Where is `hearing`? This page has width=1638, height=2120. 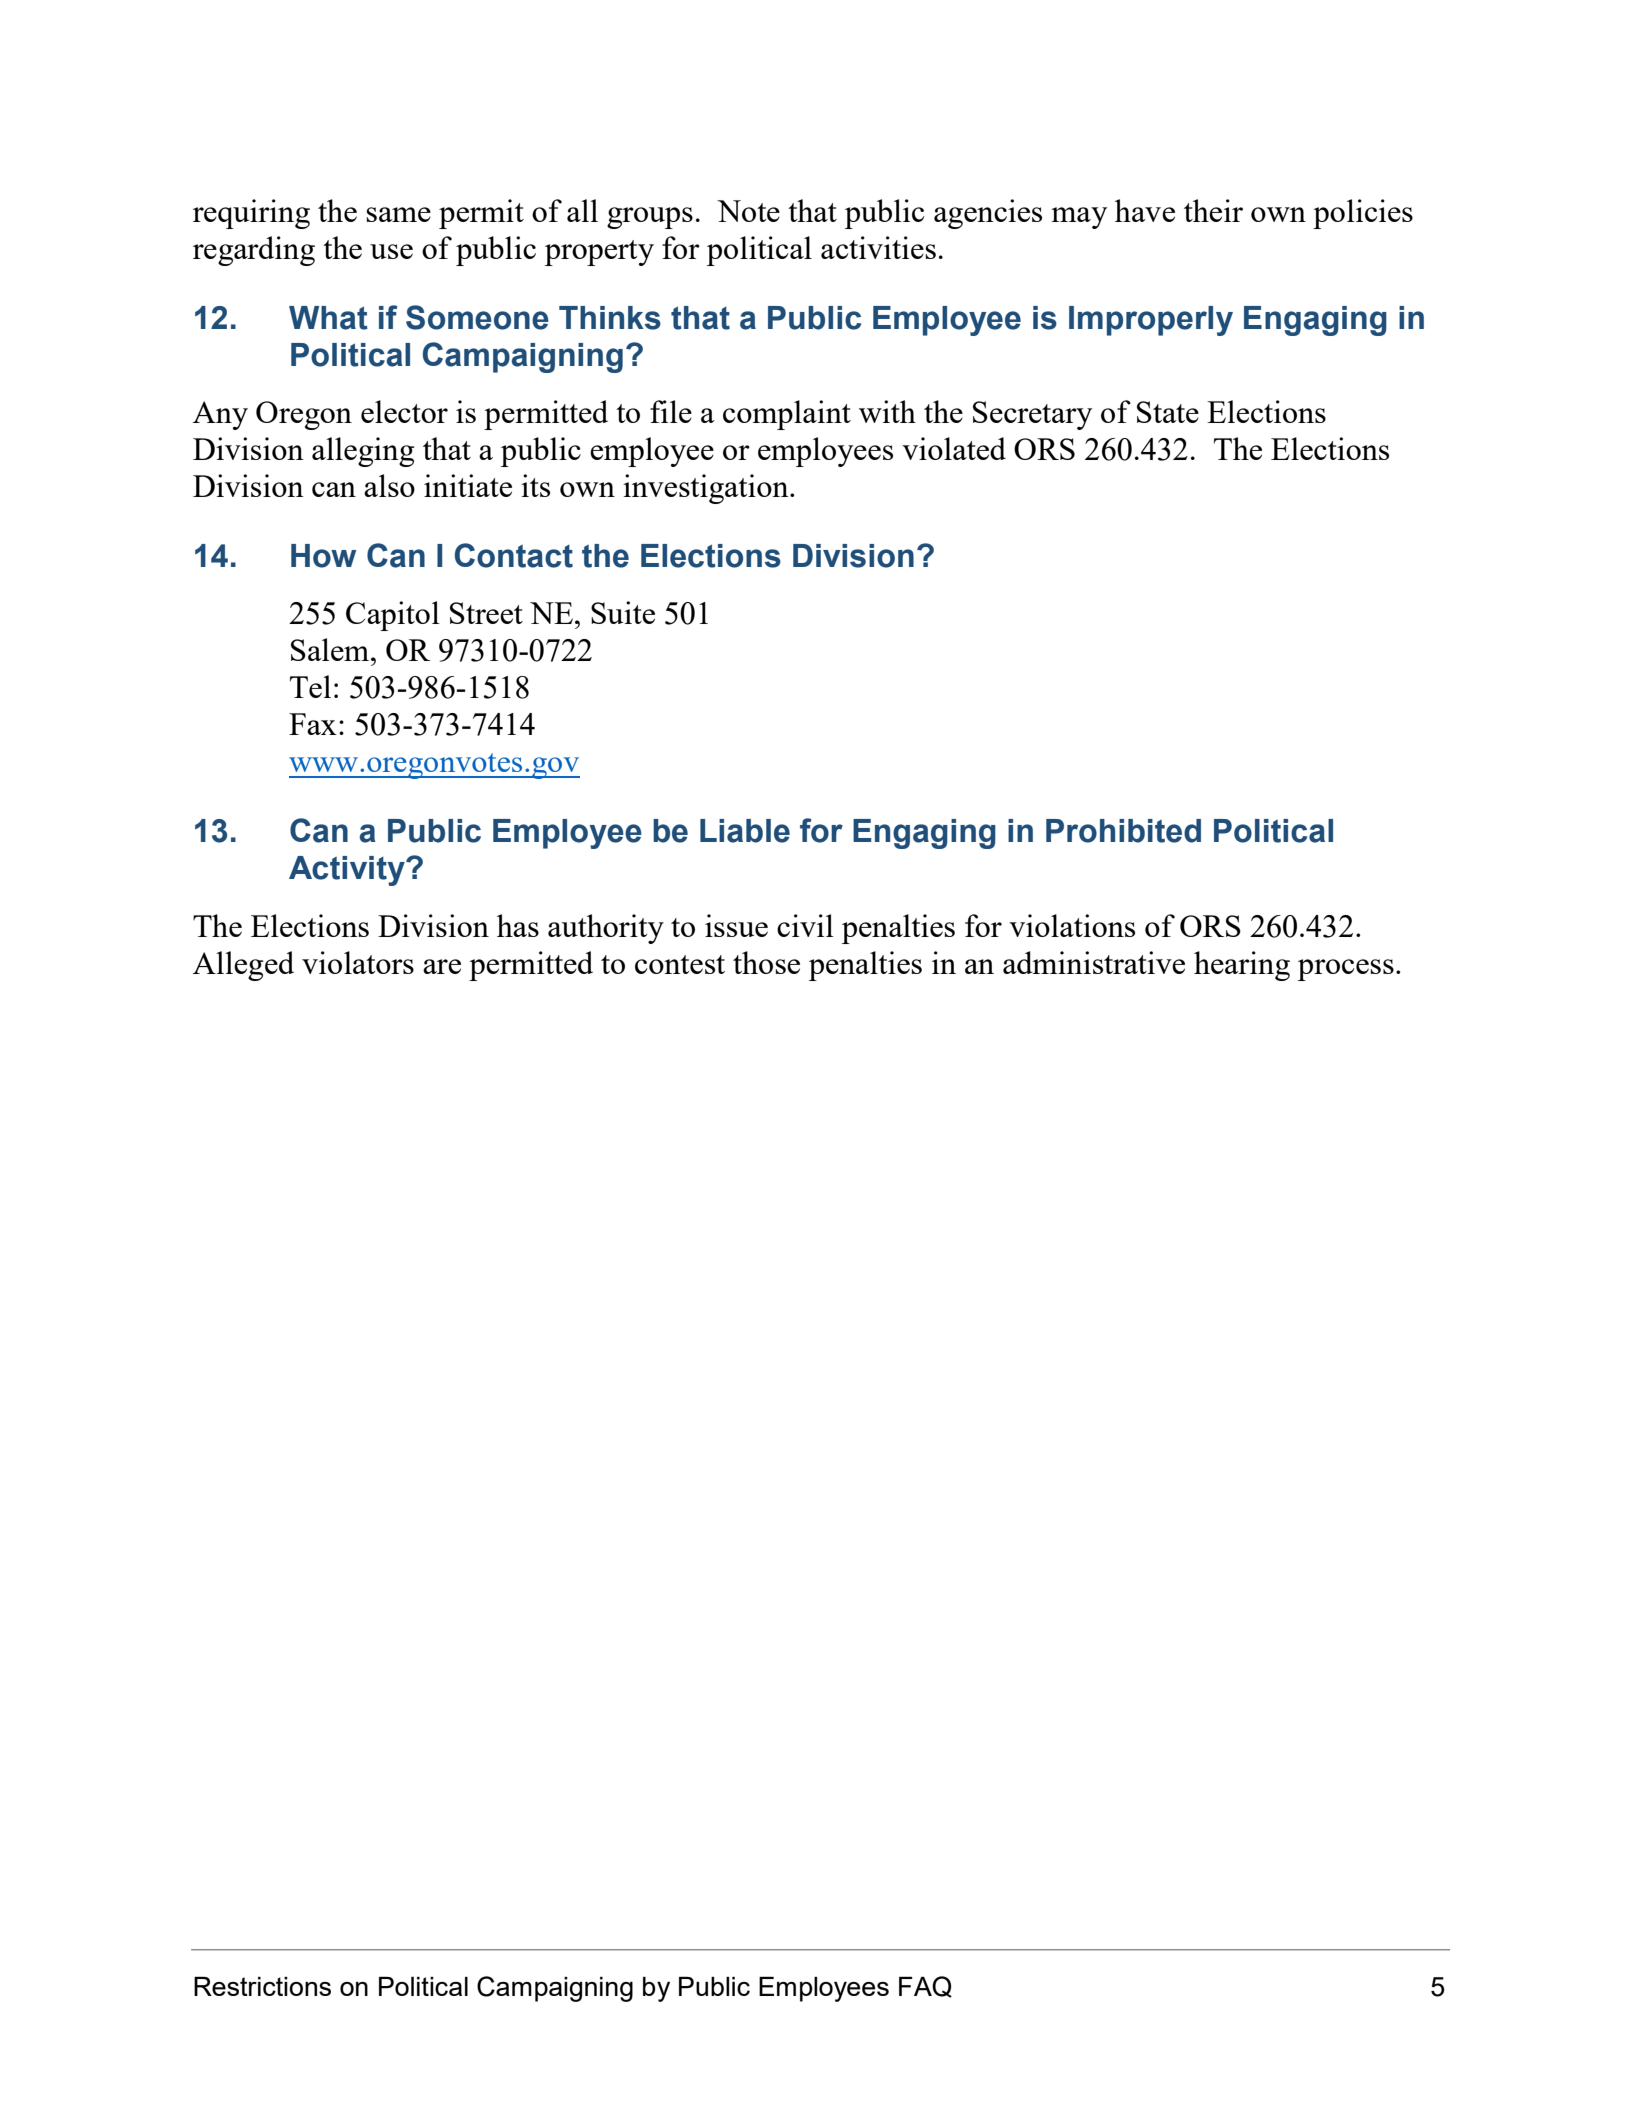 hearing is located at coordinates (1242, 966).
